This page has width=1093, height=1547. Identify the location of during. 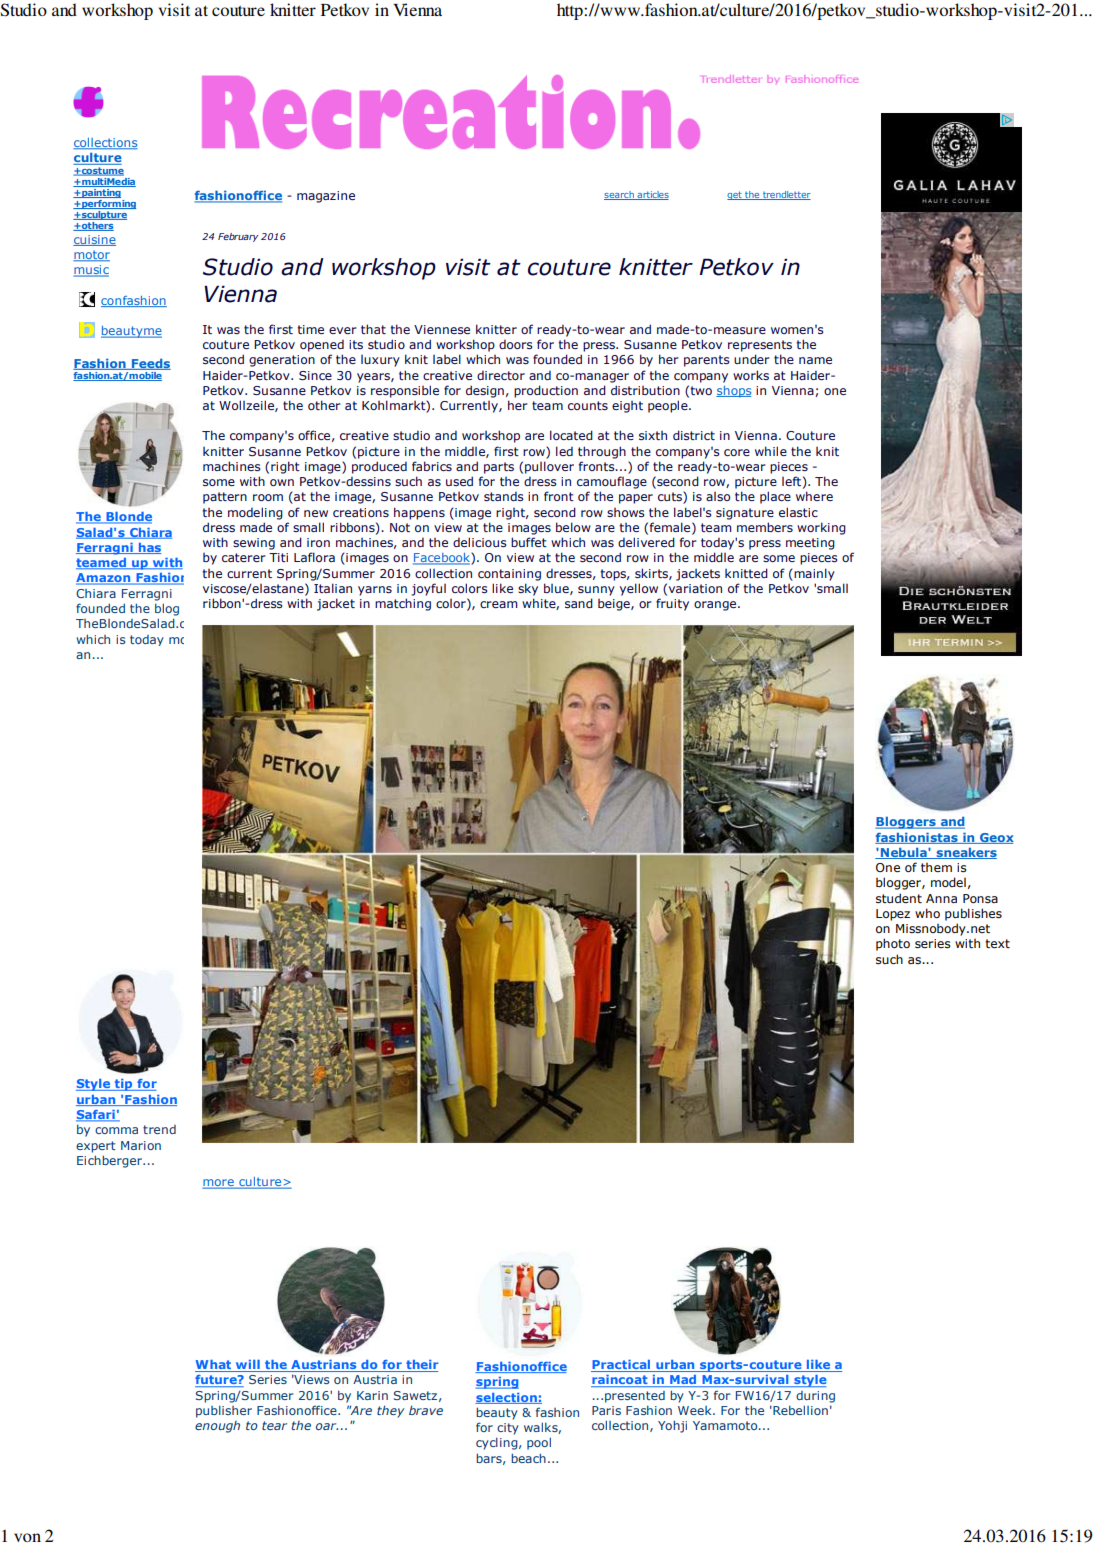
(815, 1397).
